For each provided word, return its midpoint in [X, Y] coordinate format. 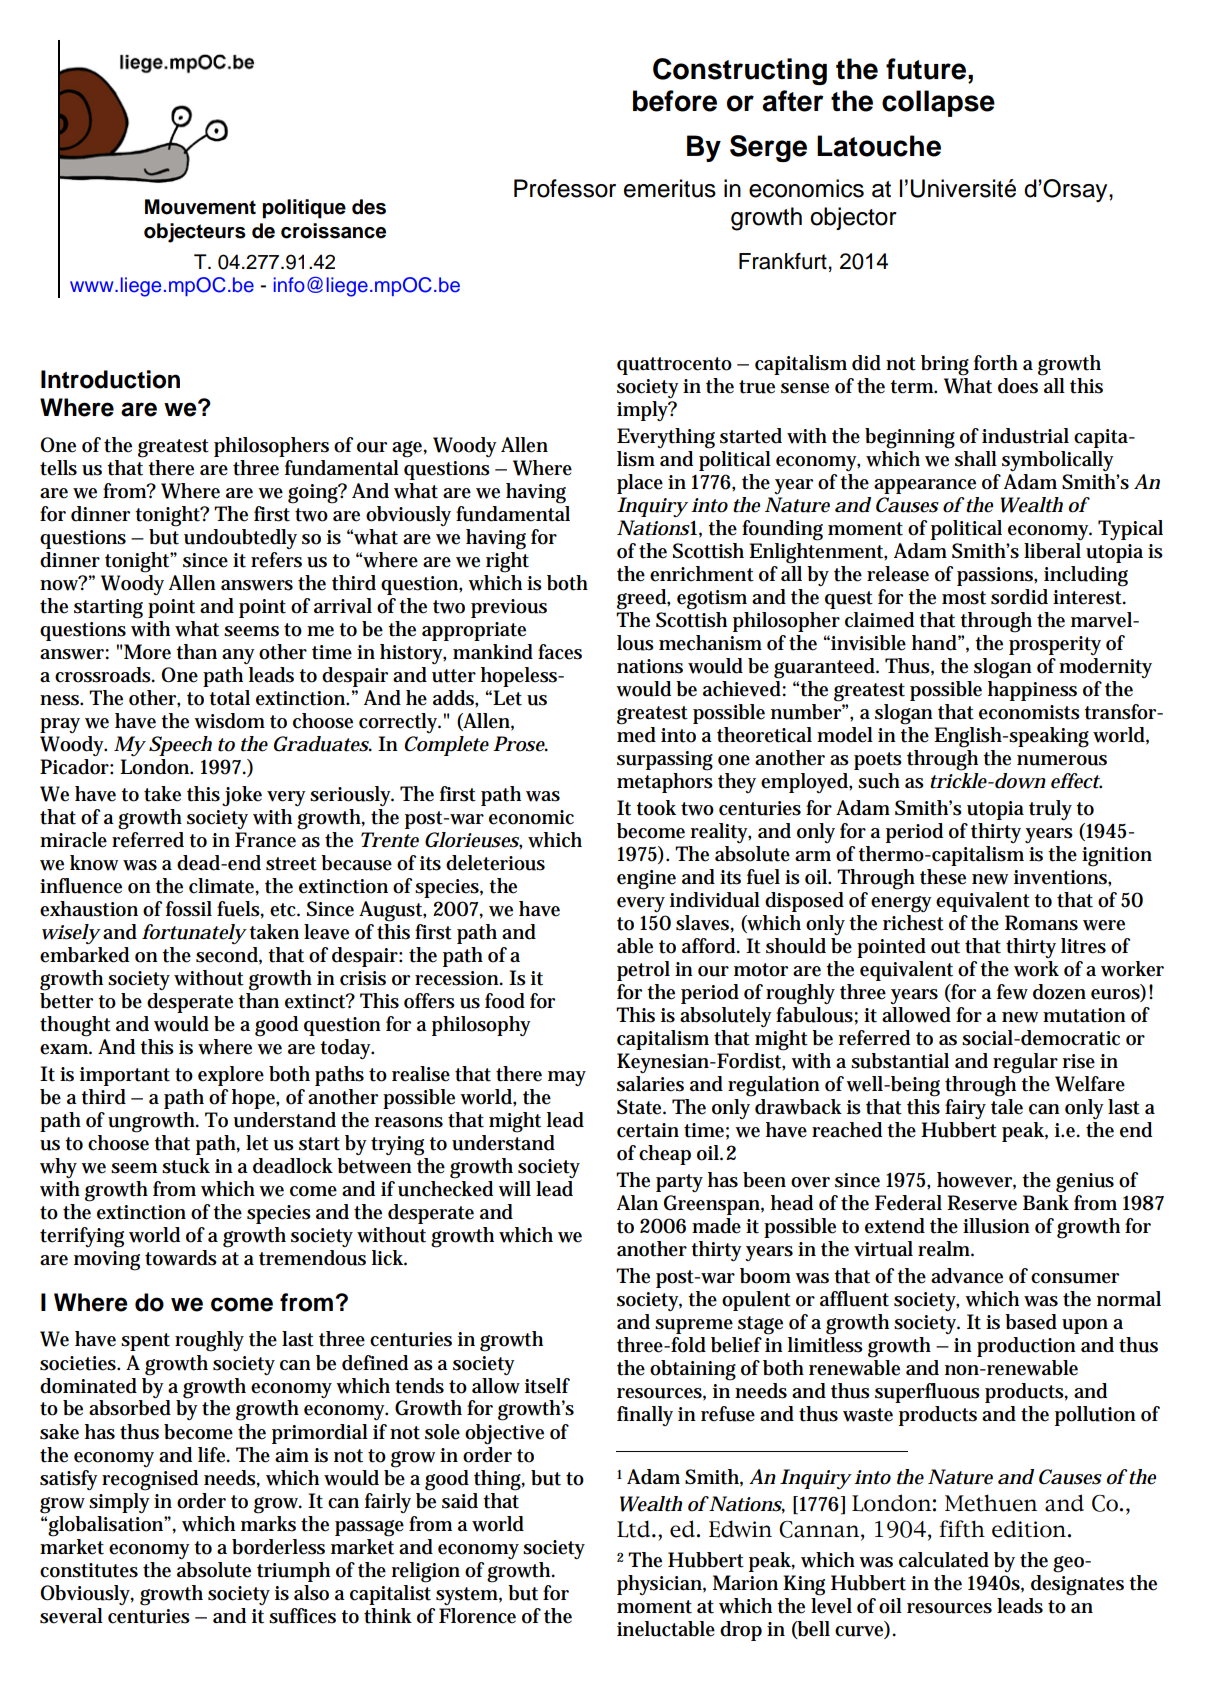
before [675, 101]
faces [560, 652]
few [1012, 992]
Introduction [110, 379]
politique [304, 209]
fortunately [194, 934]
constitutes [89, 1570]
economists [1029, 712]
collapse [938, 103]
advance [967, 1276]
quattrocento [674, 366]
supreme [694, 1326]
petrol [643, 971]
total [229, 698]
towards [181, 1258]
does [1018, 386]
